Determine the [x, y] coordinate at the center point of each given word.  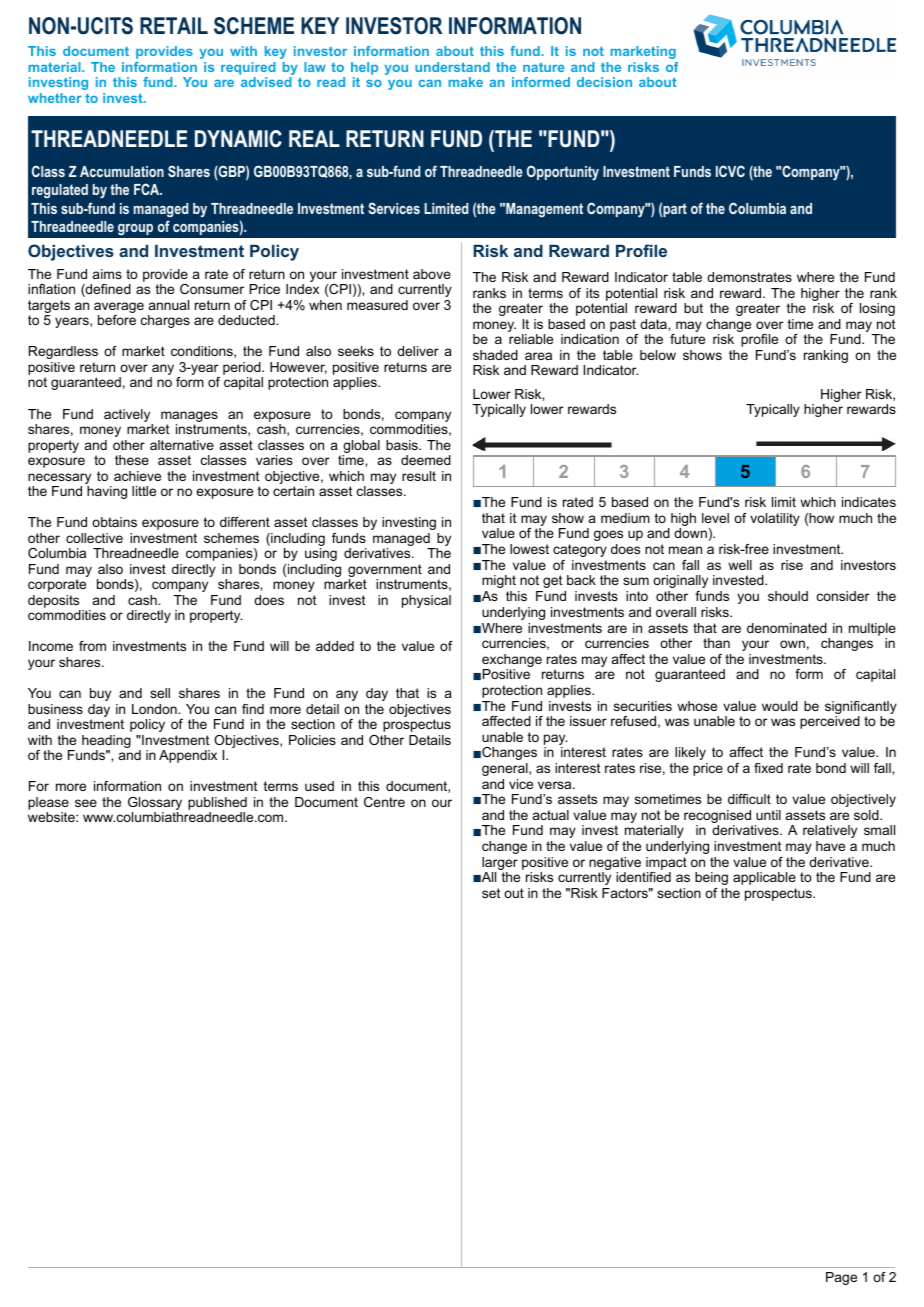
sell [160, 693]
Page [841, 1278]
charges [165, 321]
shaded [495, 355]
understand [452, 67]
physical [426, 601]
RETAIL [174, 25]
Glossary [155, 805]
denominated [787, 628]
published [217, 805]
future [687, 339]
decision [604, 82]
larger [500, 863]
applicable [764, 878]
